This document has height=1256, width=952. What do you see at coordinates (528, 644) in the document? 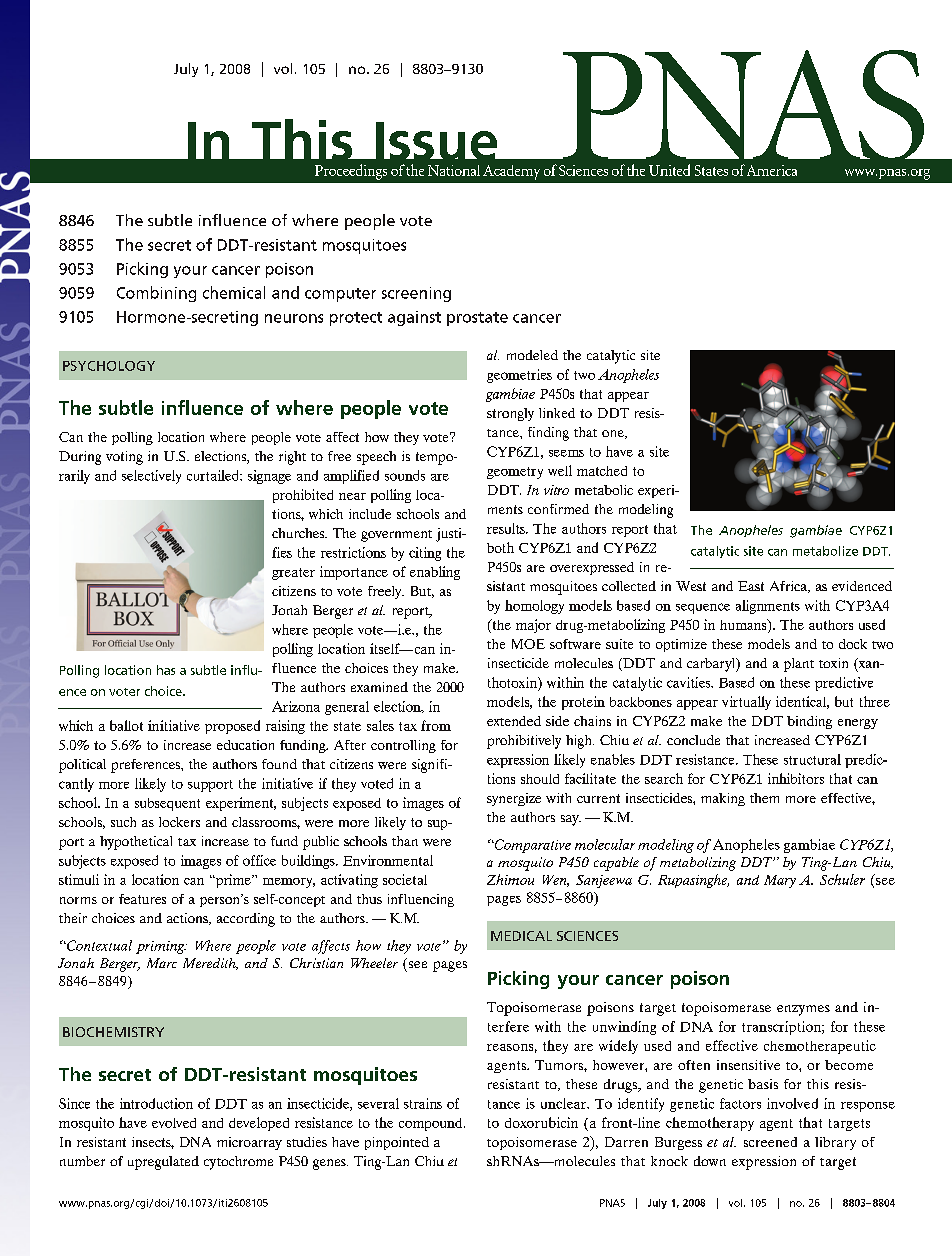
I see `MOE` at bounding box center [528, 644].
